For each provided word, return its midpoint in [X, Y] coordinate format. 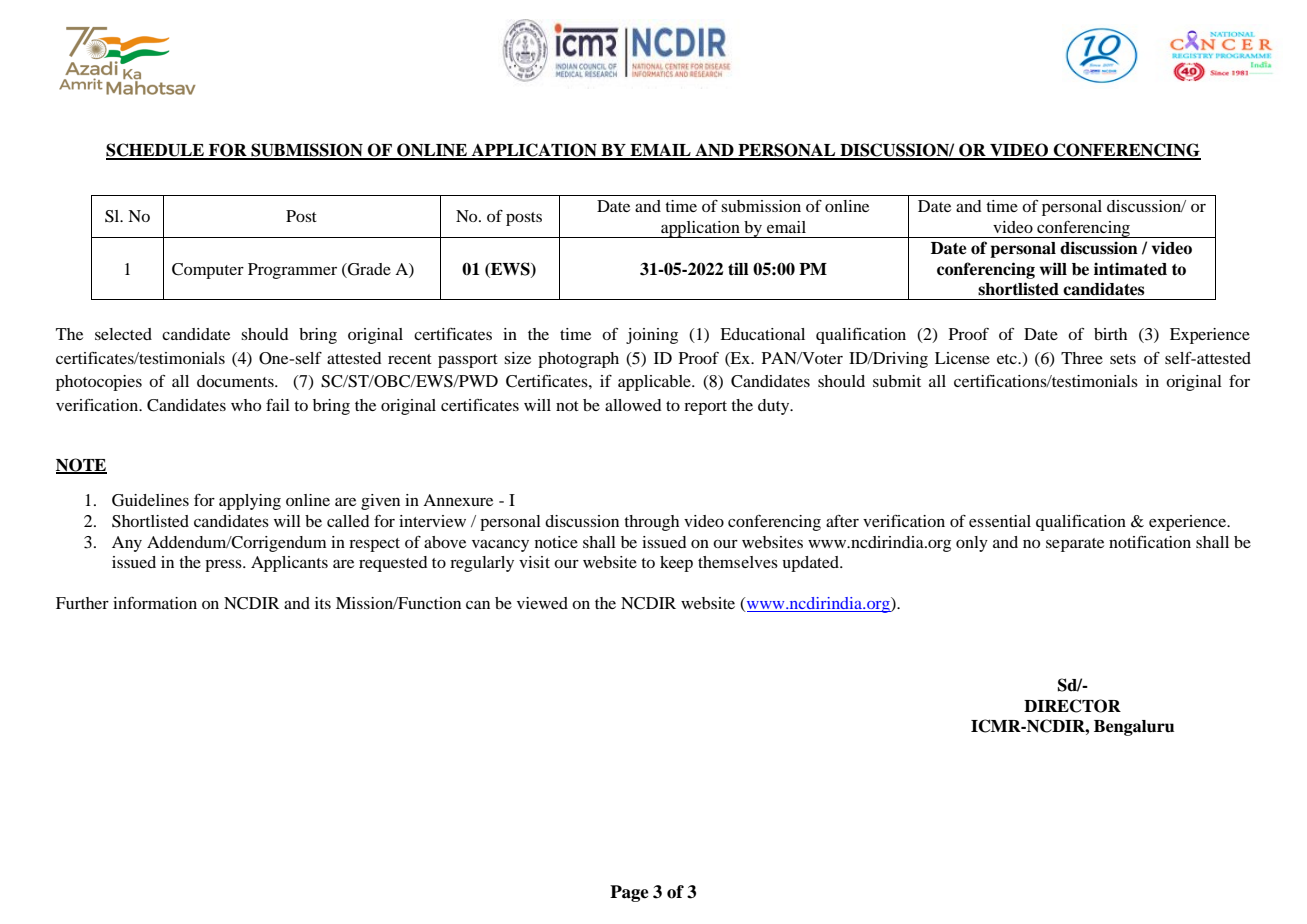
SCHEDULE [156, 151]
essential [1000, 521]
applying [250, 502]
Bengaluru [1134, 728]
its [323, 603]
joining [652, 336]
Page [629, 893]
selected [123, 334]
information [155, 603]
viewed [542, 603]
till [738, 269]
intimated [1130, 269]
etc [1008, 359]
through [651, 523]
